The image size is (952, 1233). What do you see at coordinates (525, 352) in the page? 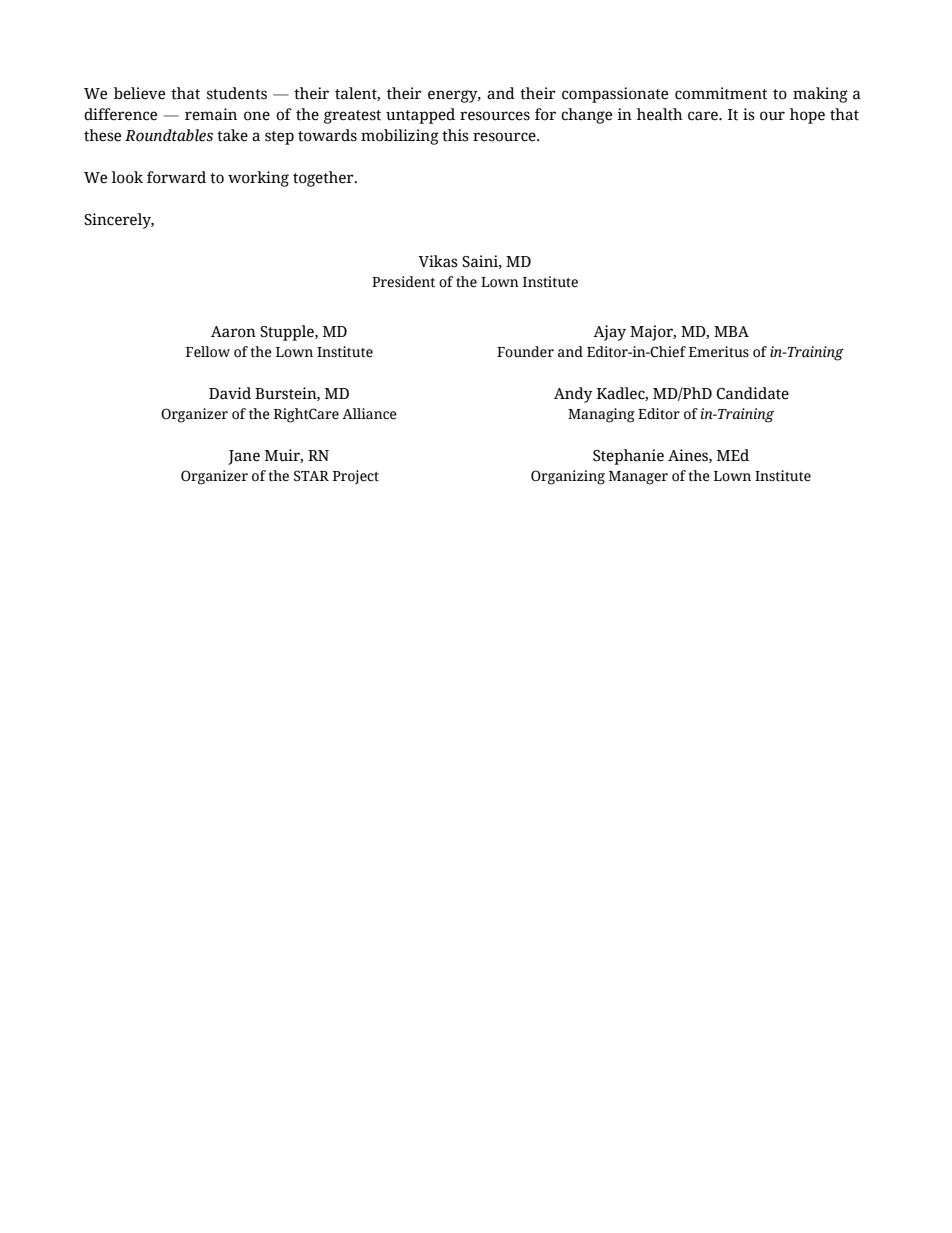
I see `Founder` at bounding box center [525, 352].
